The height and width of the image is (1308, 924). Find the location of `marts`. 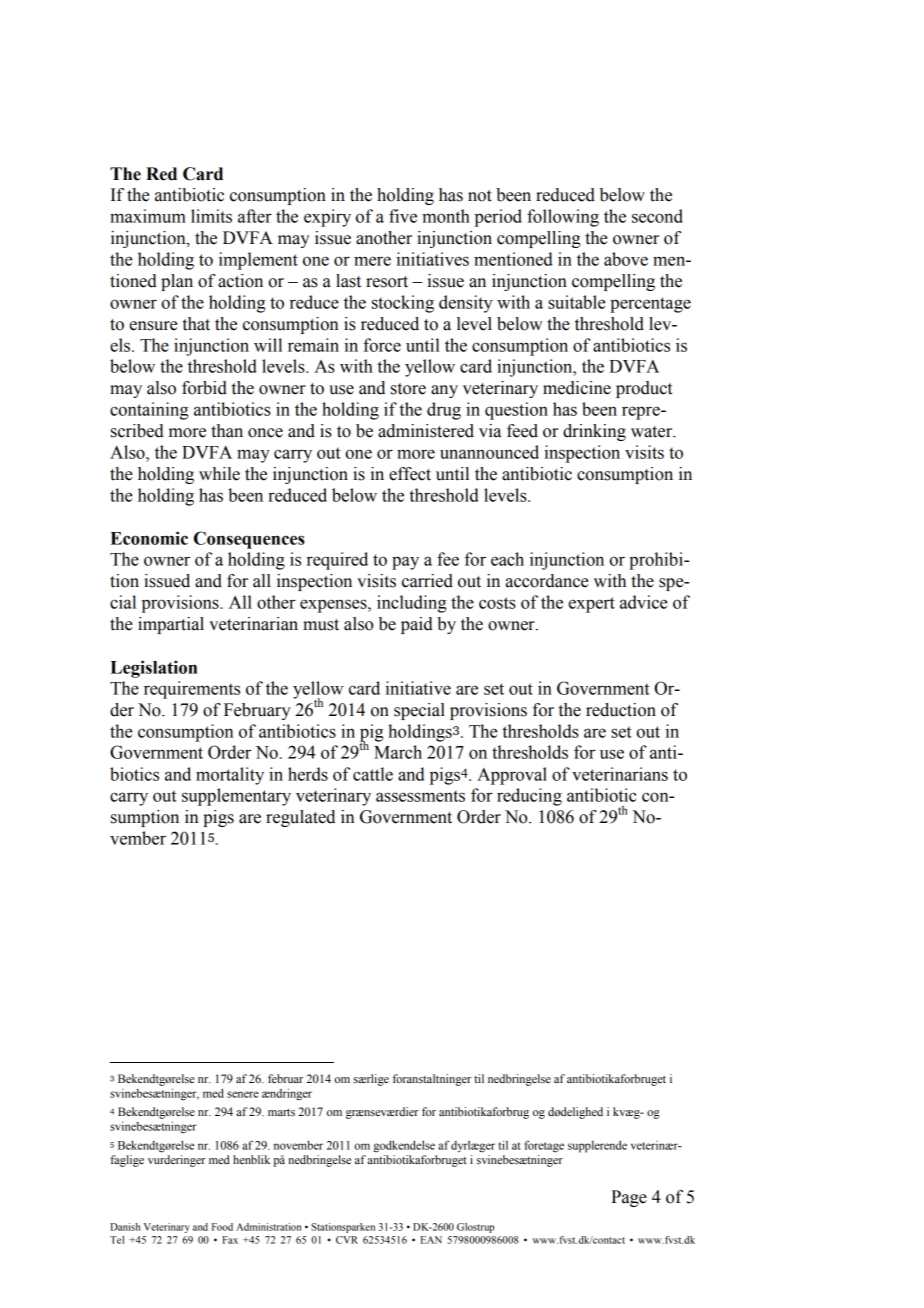

marts is located at coordinates (281, 1112).
